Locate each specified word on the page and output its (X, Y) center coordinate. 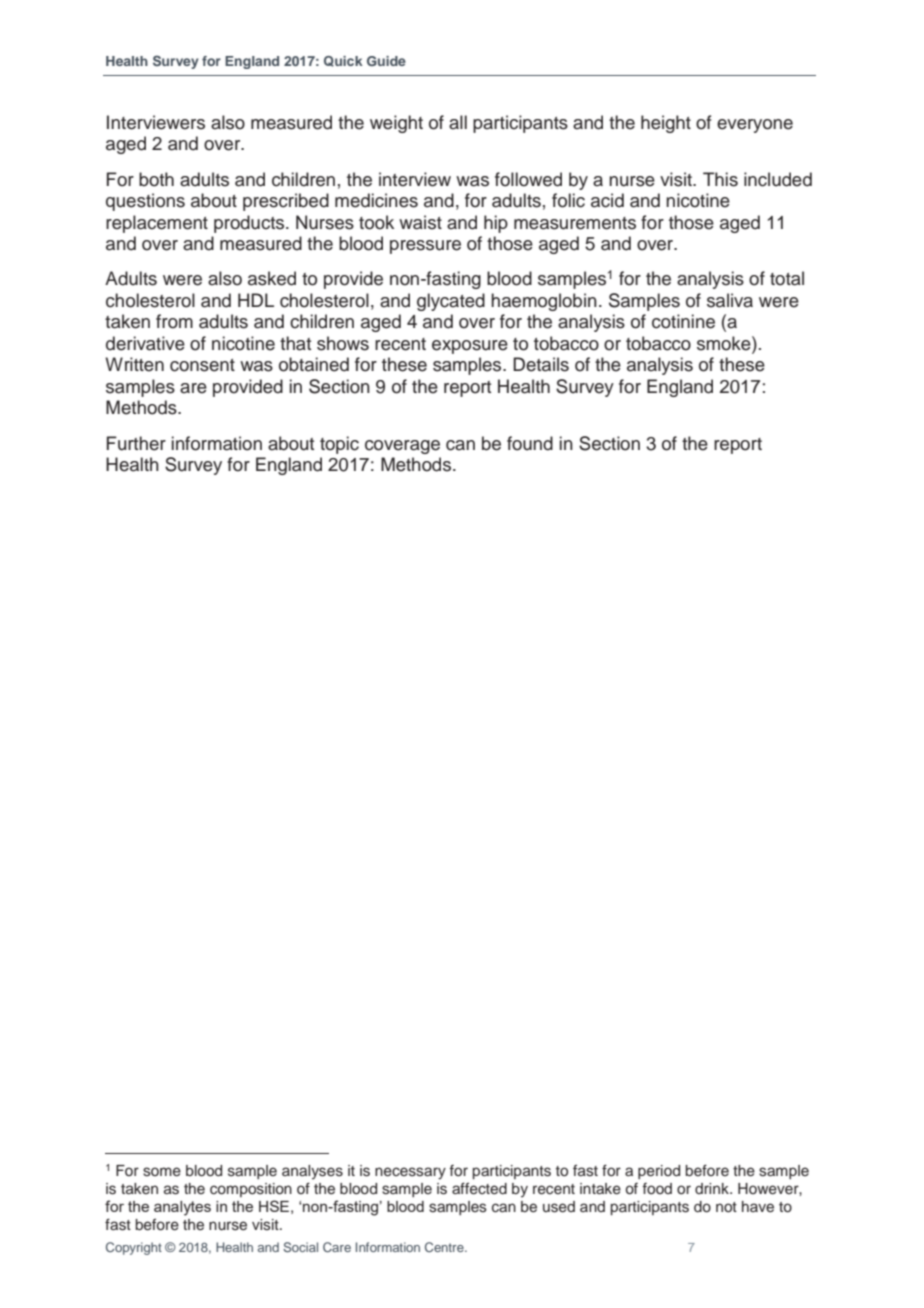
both (156, 179)
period (659, 1172)
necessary (410, 1173)
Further (136, 443)
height (666, 124)
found (530, 443)
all (458, 122)
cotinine (683, 321)
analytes (182, 1208)
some (162, 1172)
